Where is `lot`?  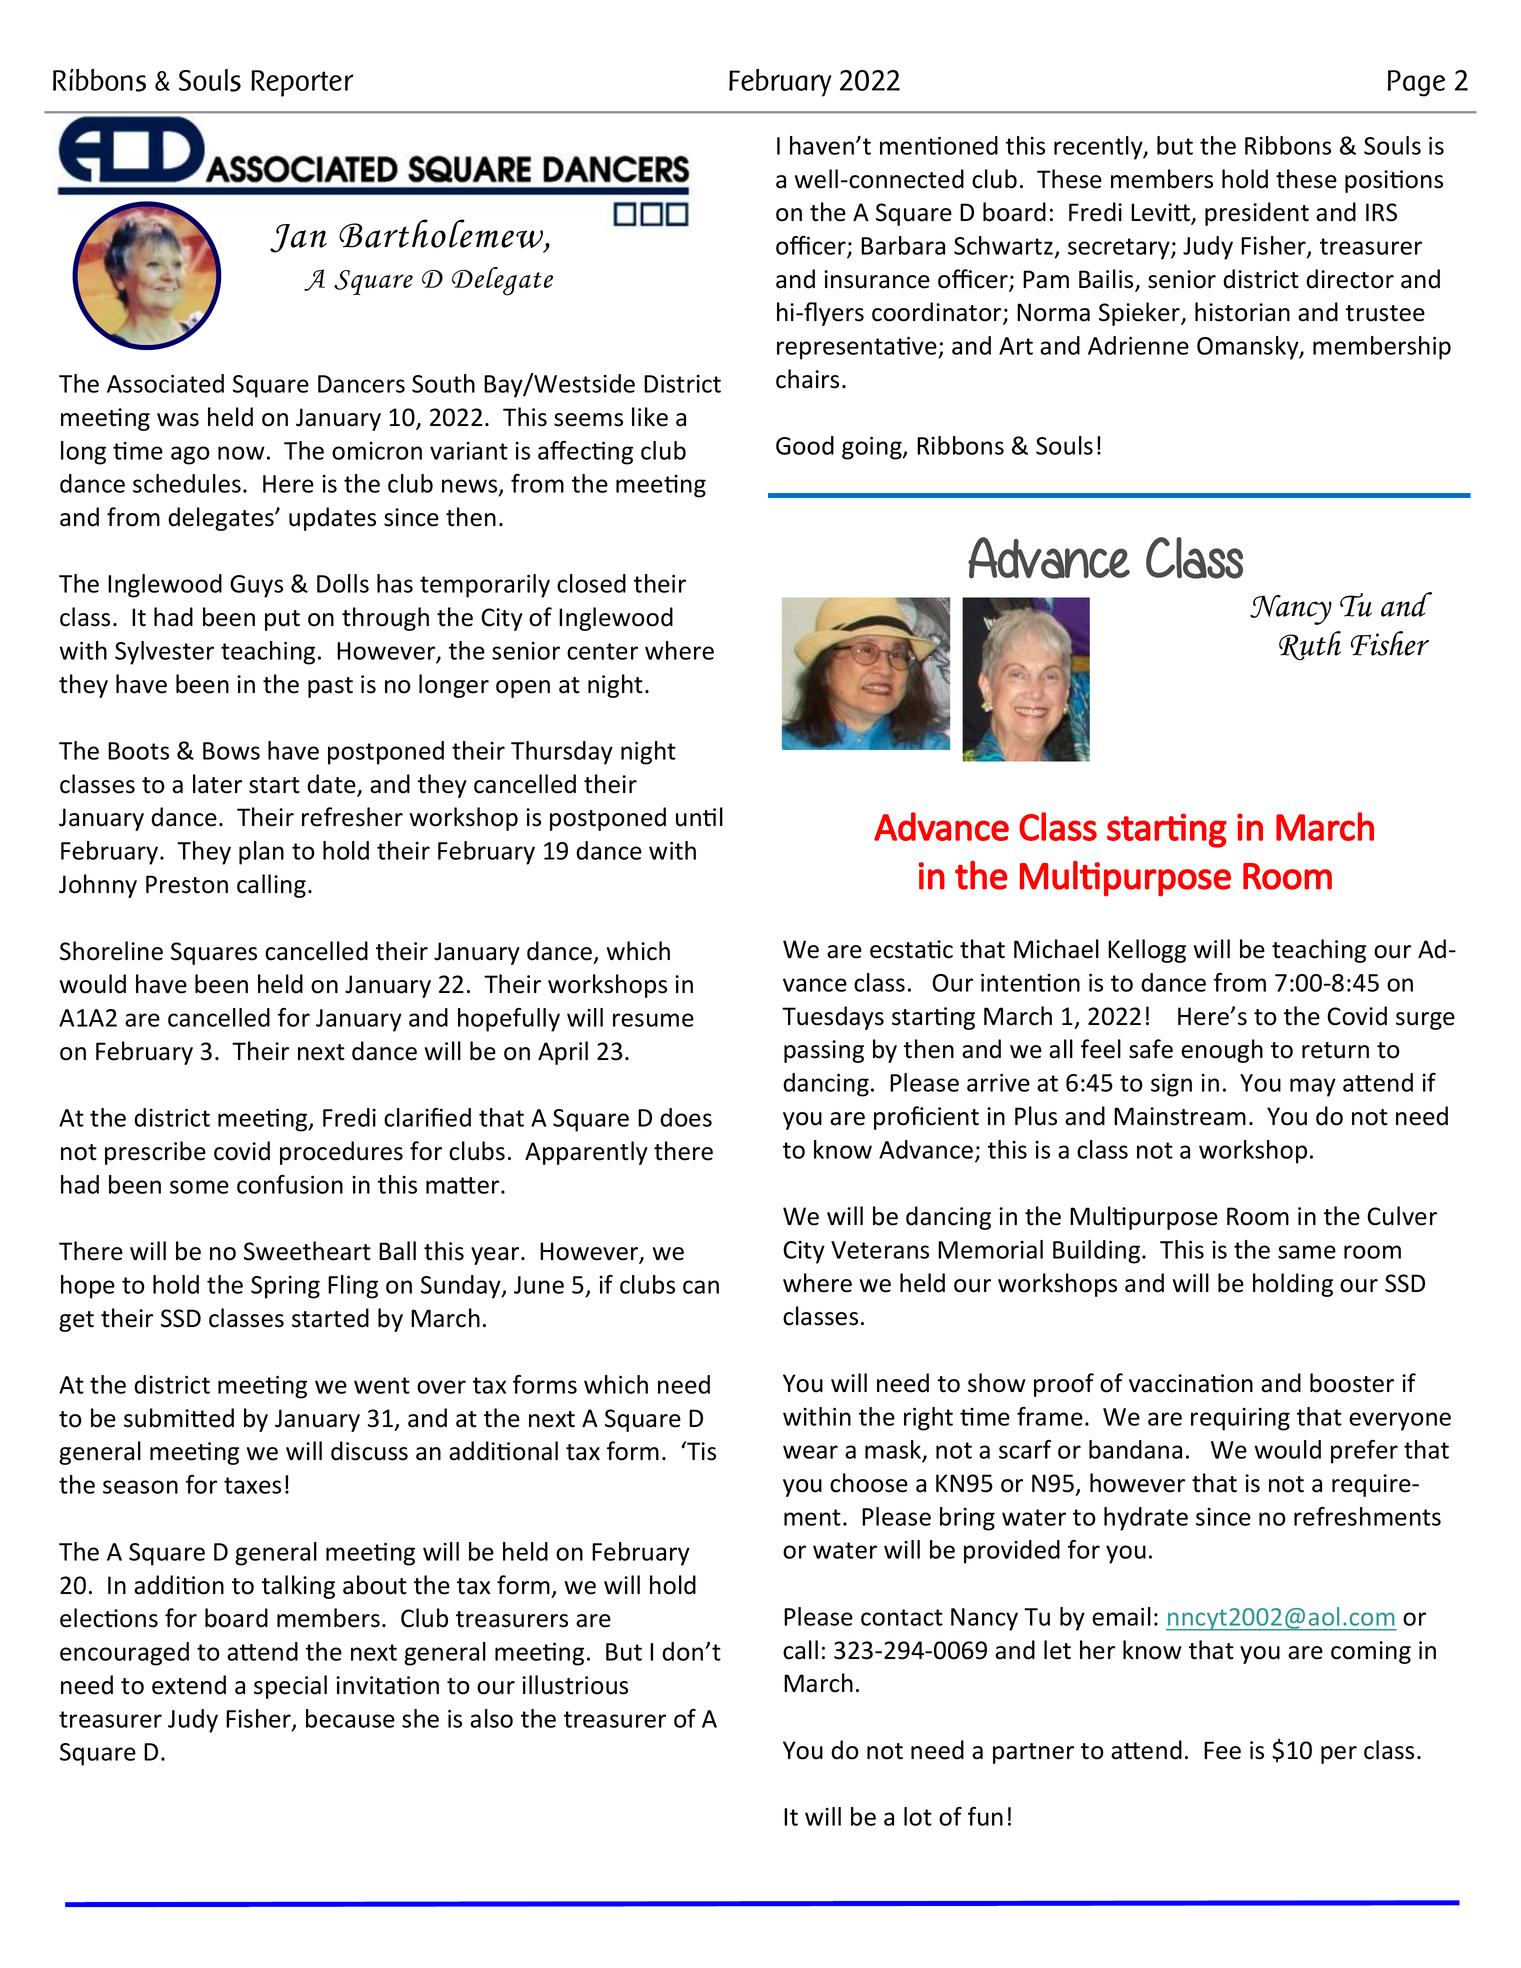 lot is located at coordinates (918, 1816).
